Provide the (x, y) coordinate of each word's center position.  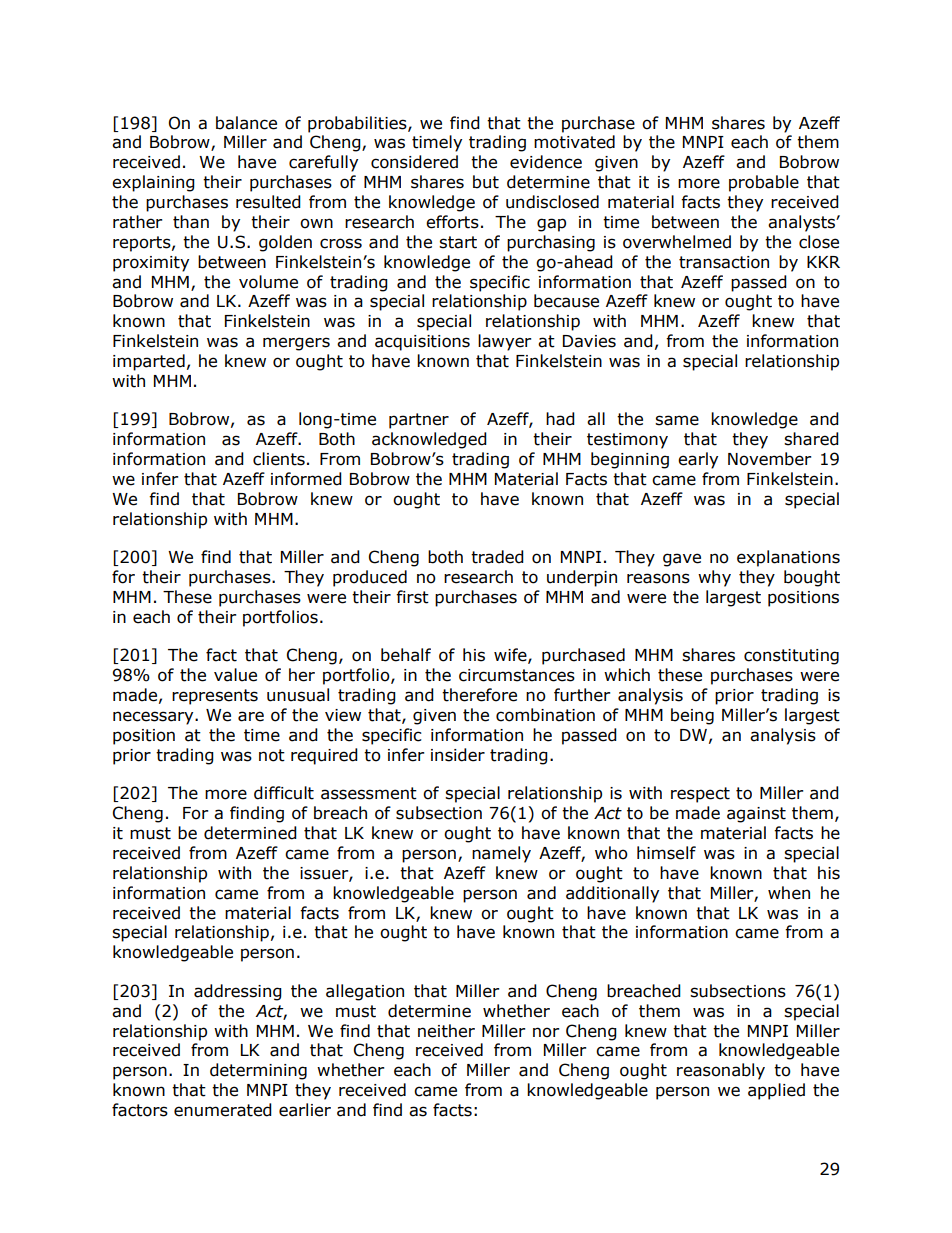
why (714, 578)
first (412, 597)
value (235, 675)
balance (246, 123)
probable (764, 183)
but (486, 182)
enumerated (223, 1110)
